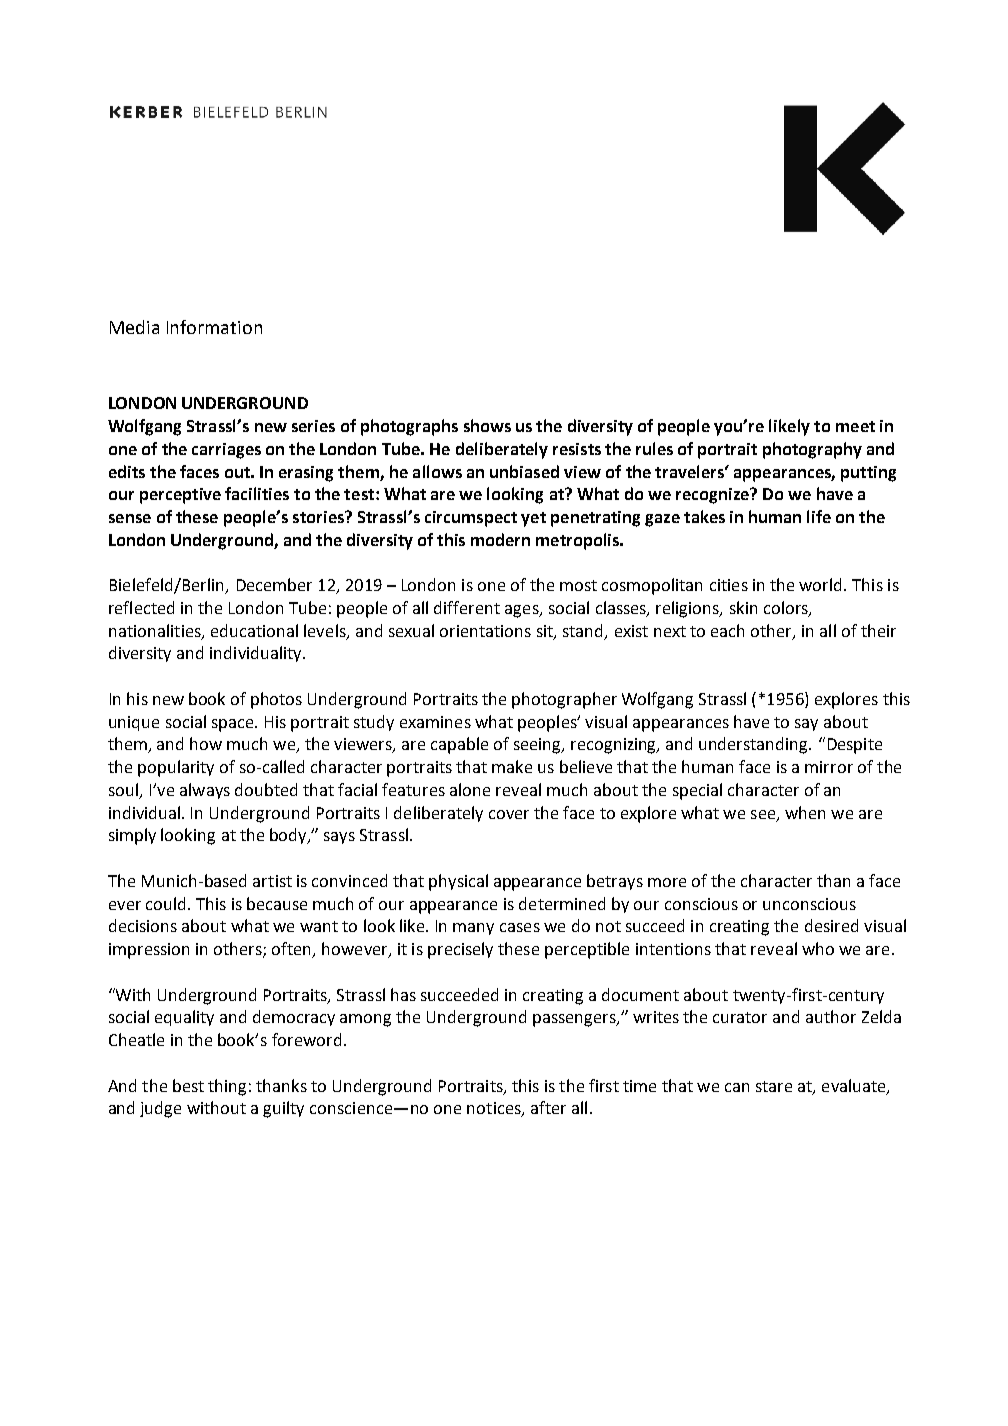 The image size is (1008, 1426). What do you see at coordinates (234, 725) in the screenshot?
I see `space` at bounding box center [234, 725].
